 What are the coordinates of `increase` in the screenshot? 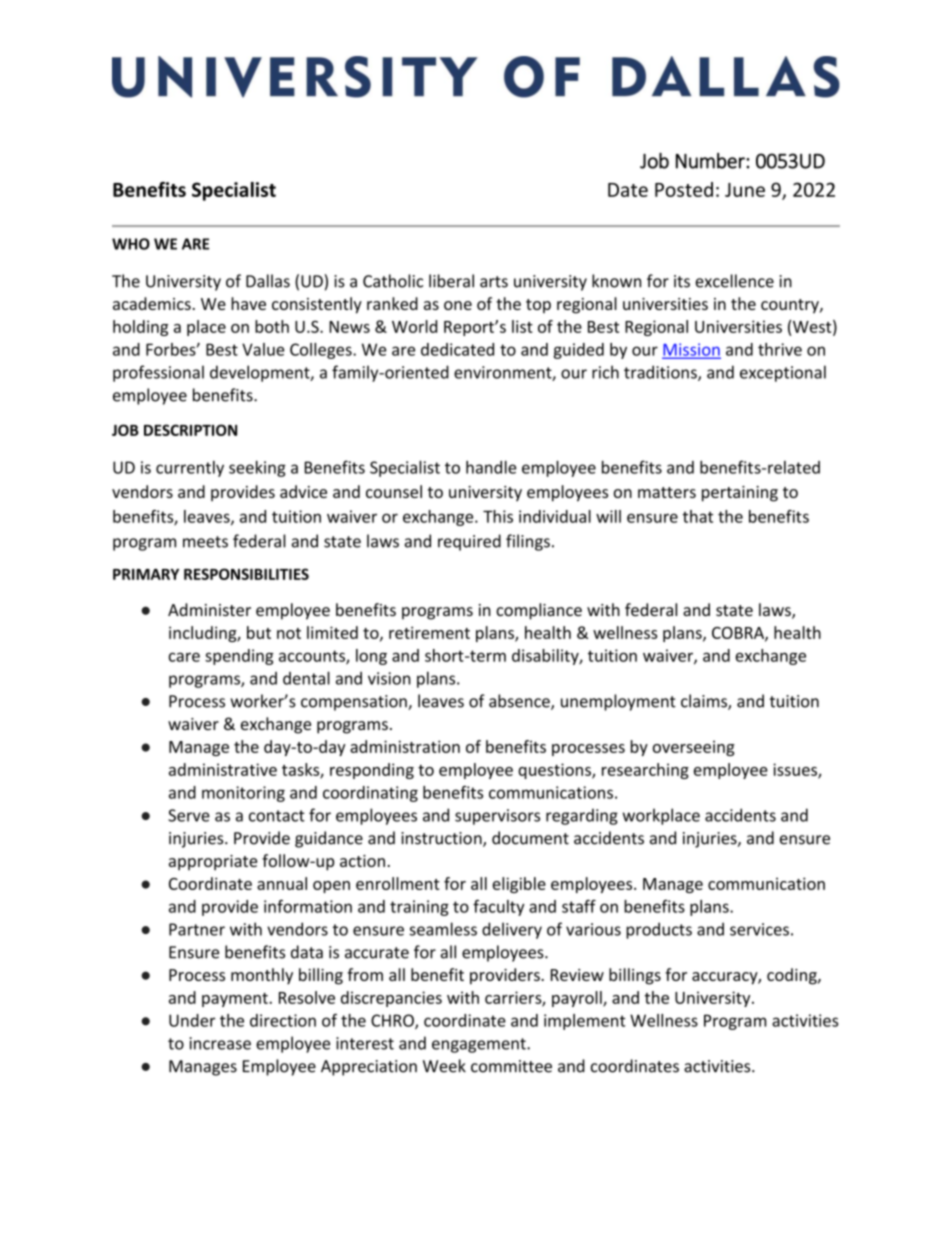 It's located at (220, 1043).
